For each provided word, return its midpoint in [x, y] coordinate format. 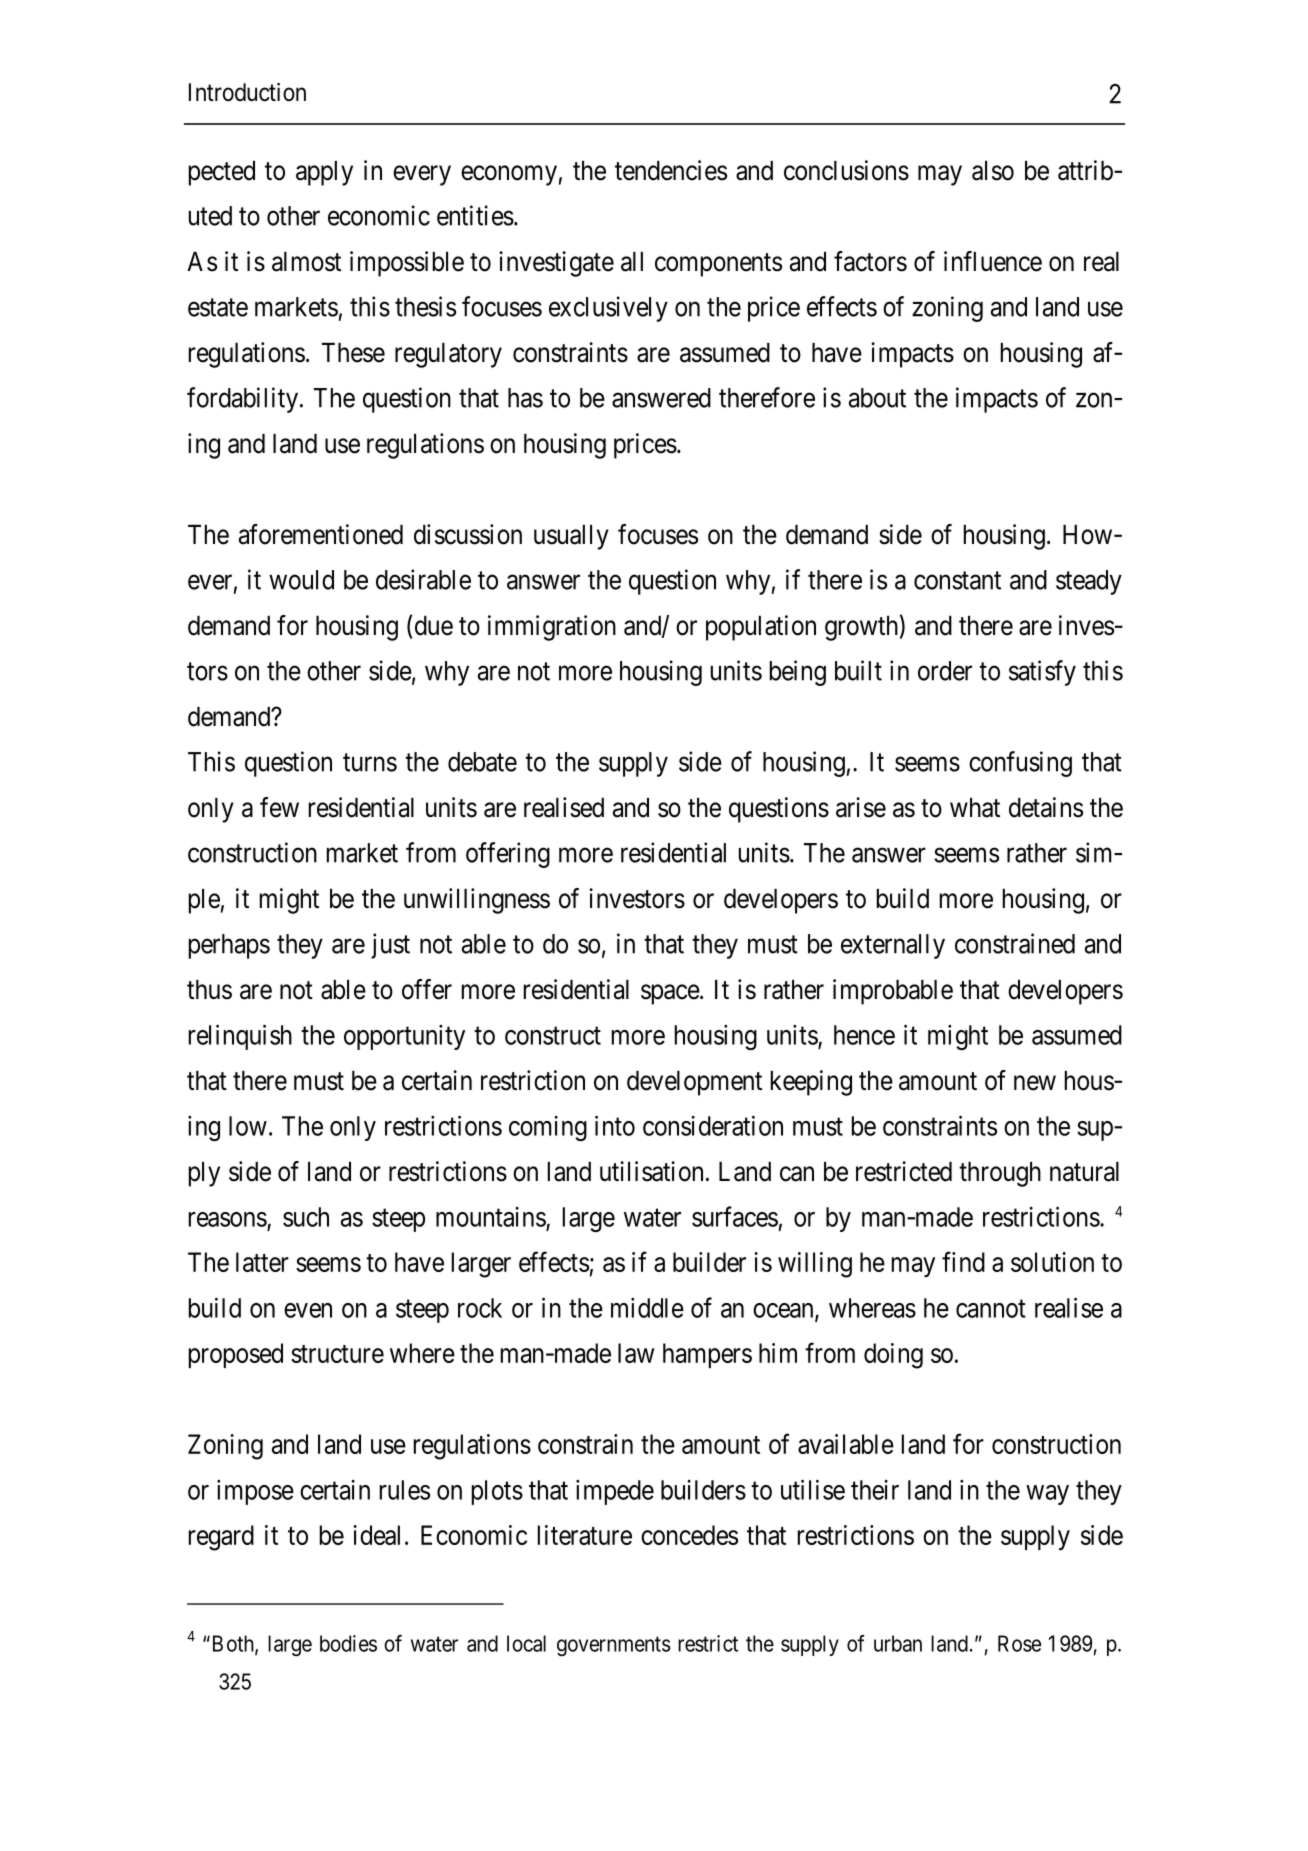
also [993, 171]
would [301, 580]
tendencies [671, 170]
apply [324, 173]
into [615, 1125]
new [1035, 1083]
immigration [552, 628]
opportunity [404, 1037]
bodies [348, 1643]
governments [614, 1646]
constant [957, 581]
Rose [1019, 1643]
